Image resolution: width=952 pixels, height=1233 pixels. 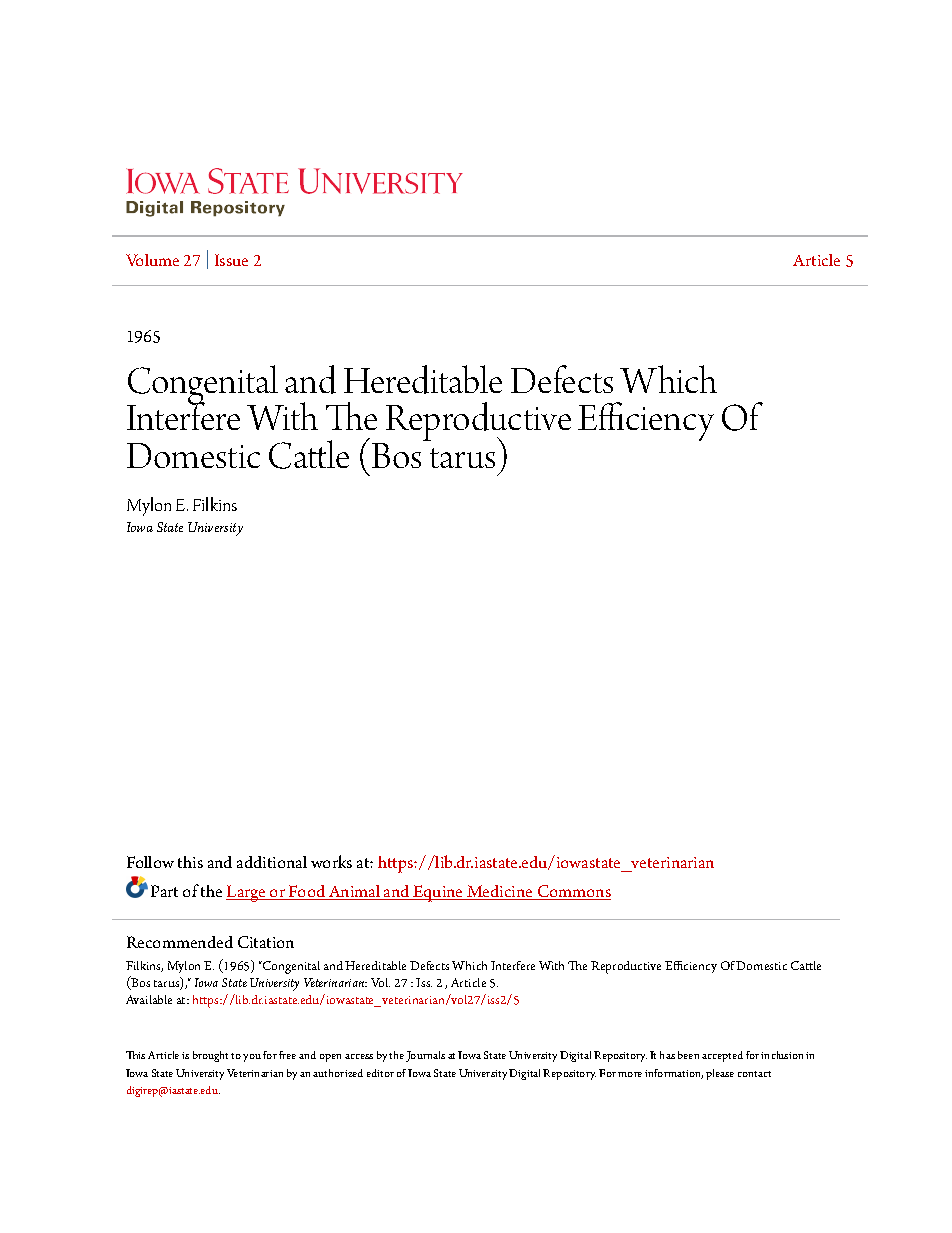 I want to click on brought, so click(x=210, y=1056).
